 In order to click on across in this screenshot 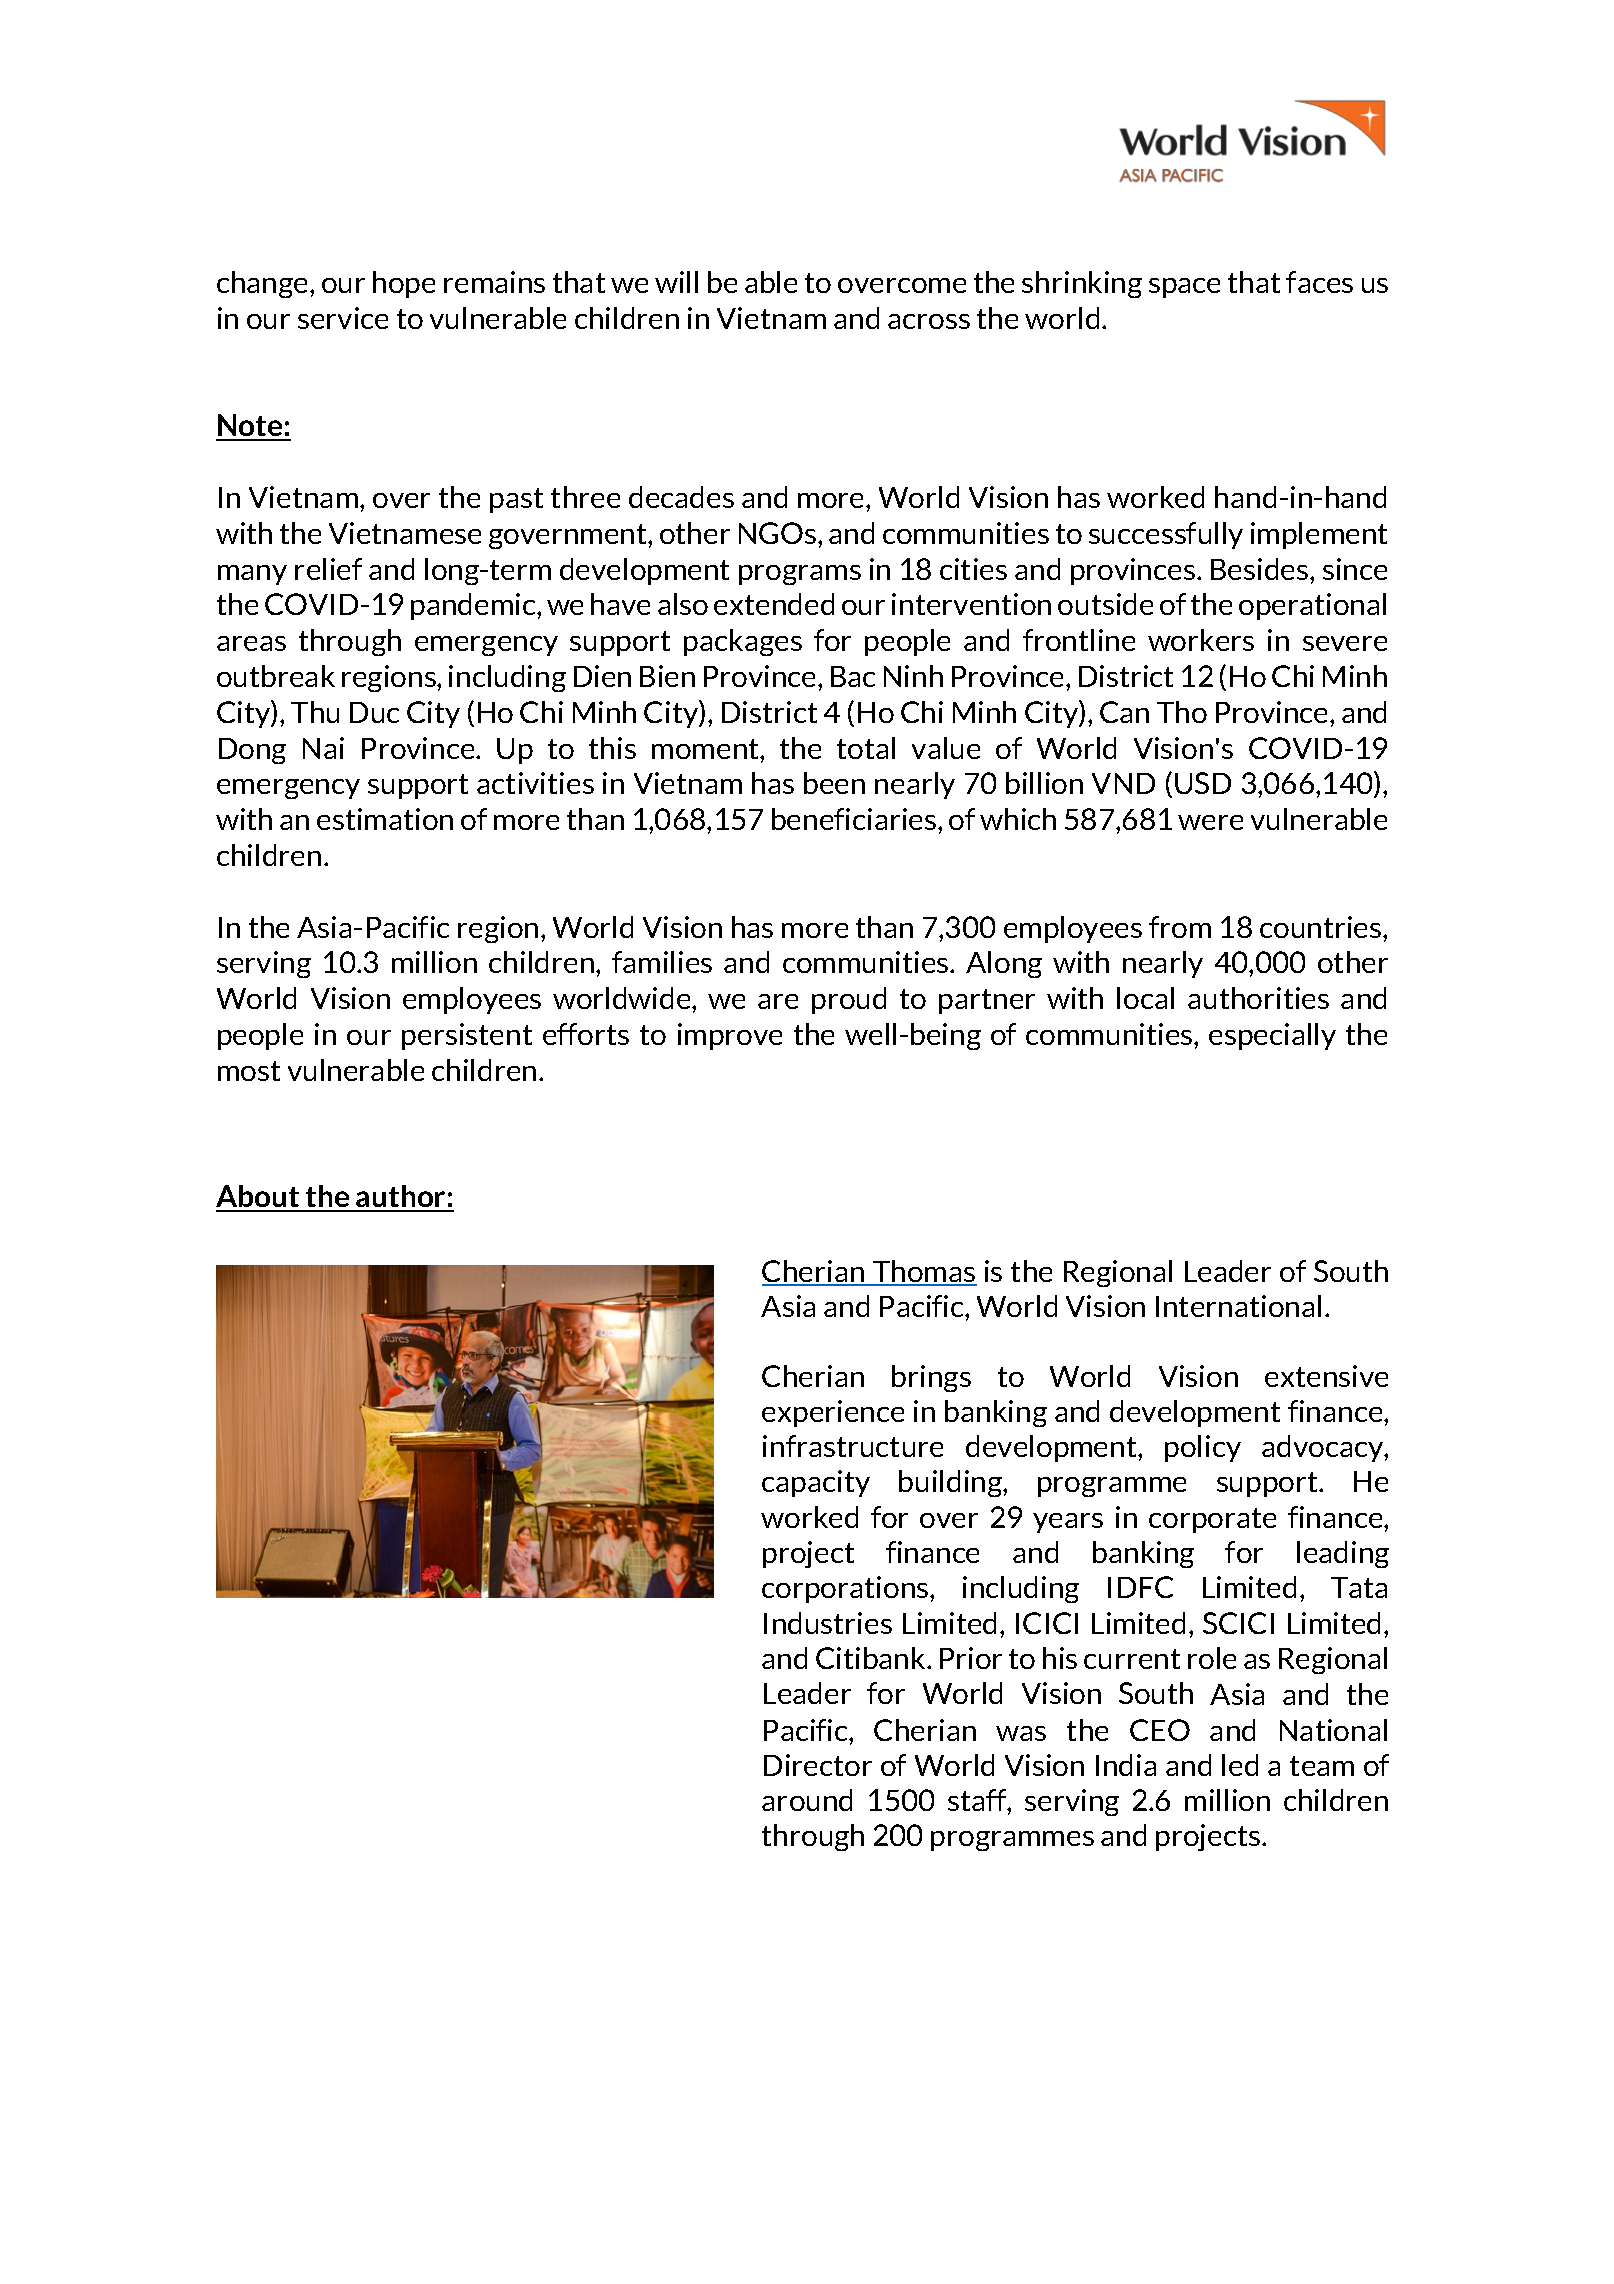, I will do `click(929, 321)`.
